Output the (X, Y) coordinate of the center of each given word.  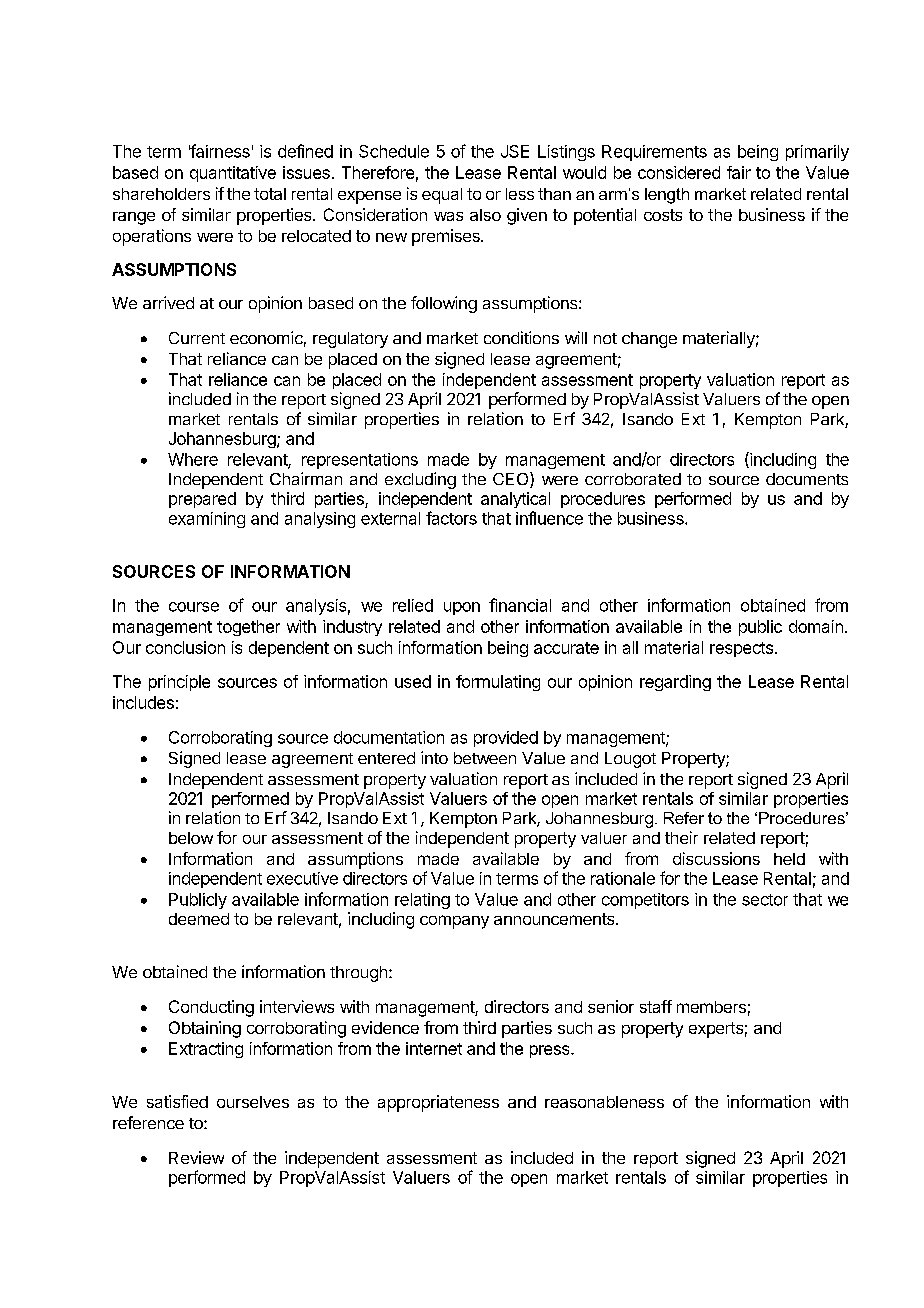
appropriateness (438, 1103)
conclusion (185, 647)
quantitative (233, 174)
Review (196, 1157)
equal (442, 196)
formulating (498, 683)
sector (765, 900)
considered (679, 172)
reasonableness (604, 1102)
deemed (199, 919)
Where (193, 459)
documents (807, 479)
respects (741, 649)
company (454, 922)
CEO (512, 480)
